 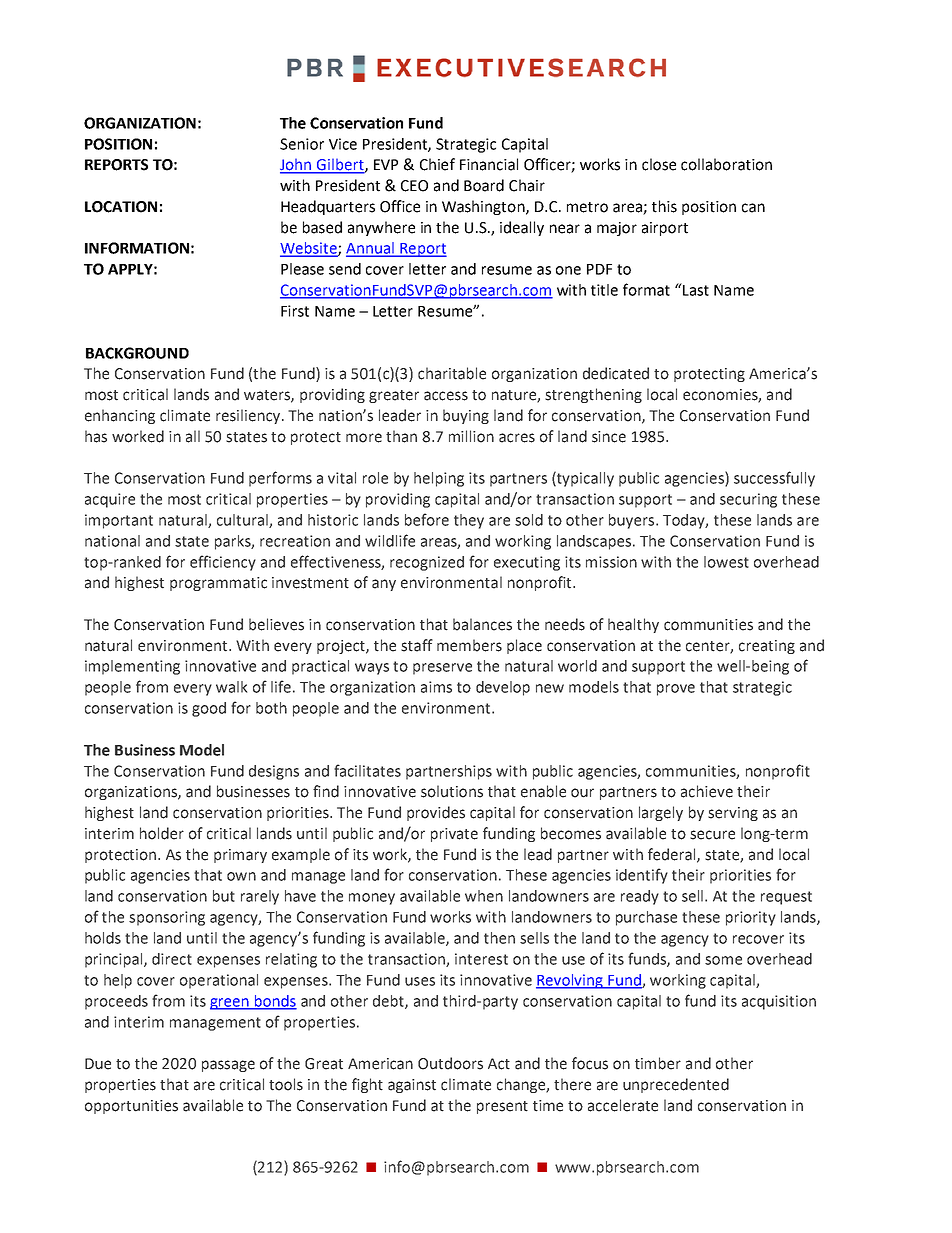 I want to click on creating, so click(x=767, y=647).
